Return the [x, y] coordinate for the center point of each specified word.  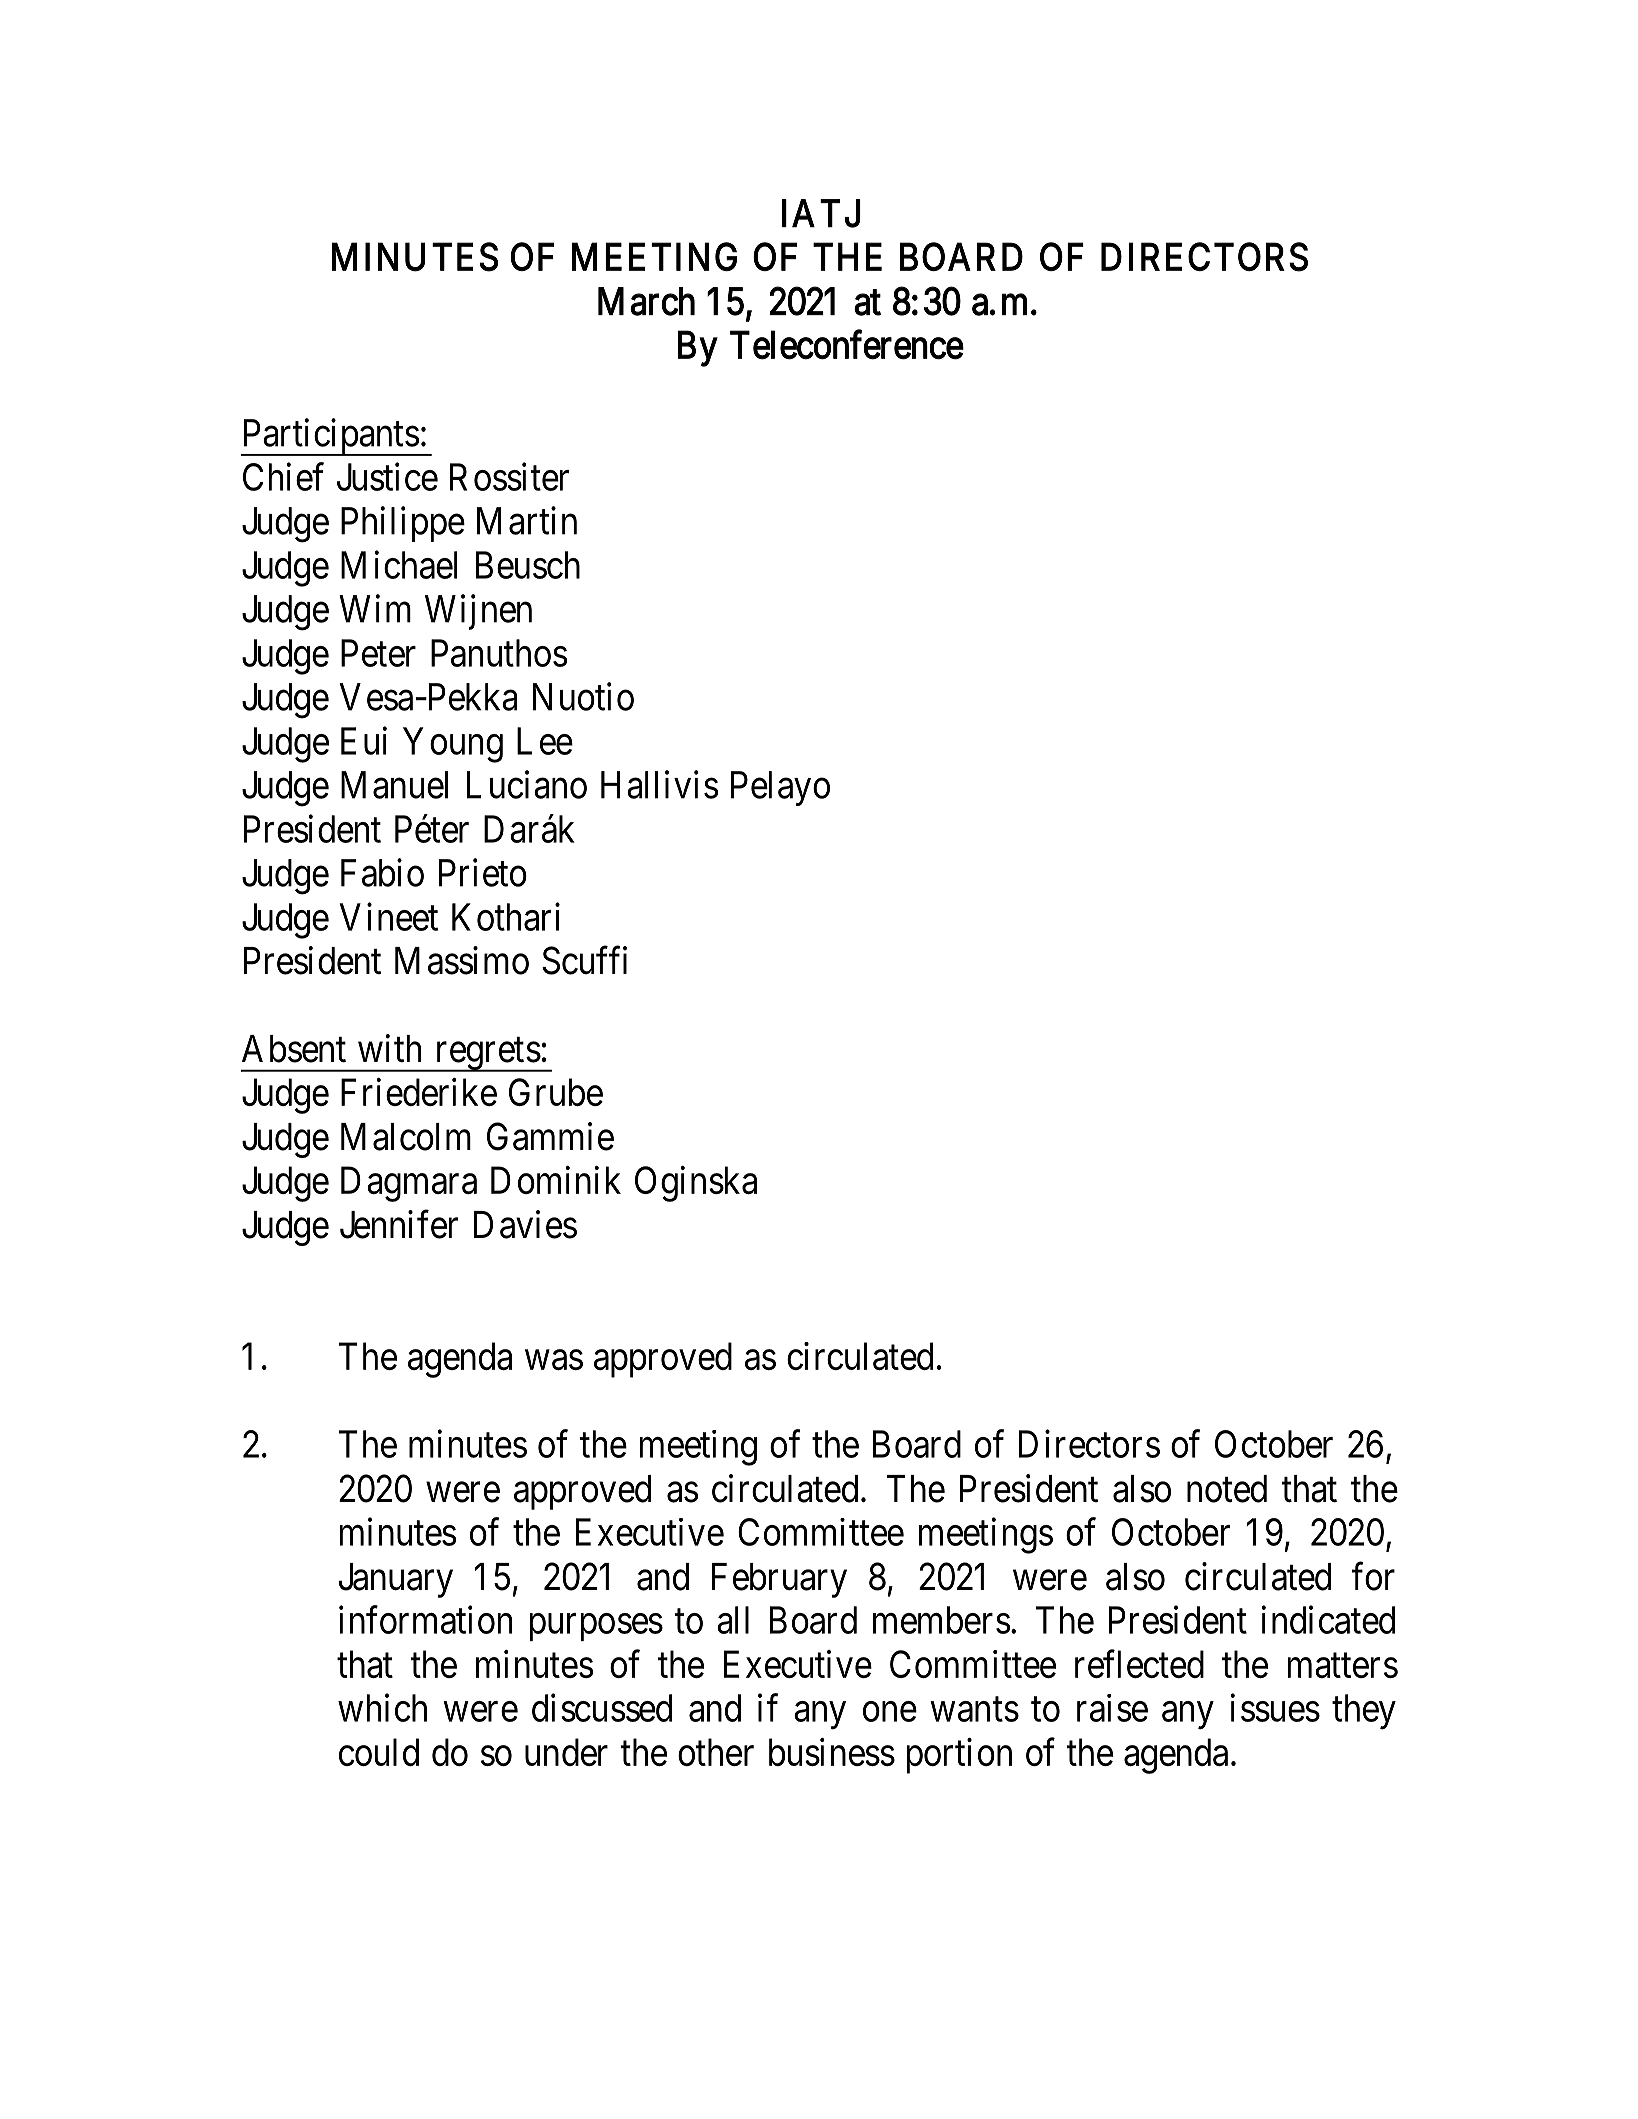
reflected [1139, 1663]
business [832, 1752]
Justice [387, 476]
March [646, 301]
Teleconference [847, 344]
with [389, 1048]
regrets [491, 1054]
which [382, 1707]
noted [1227, 1489]
